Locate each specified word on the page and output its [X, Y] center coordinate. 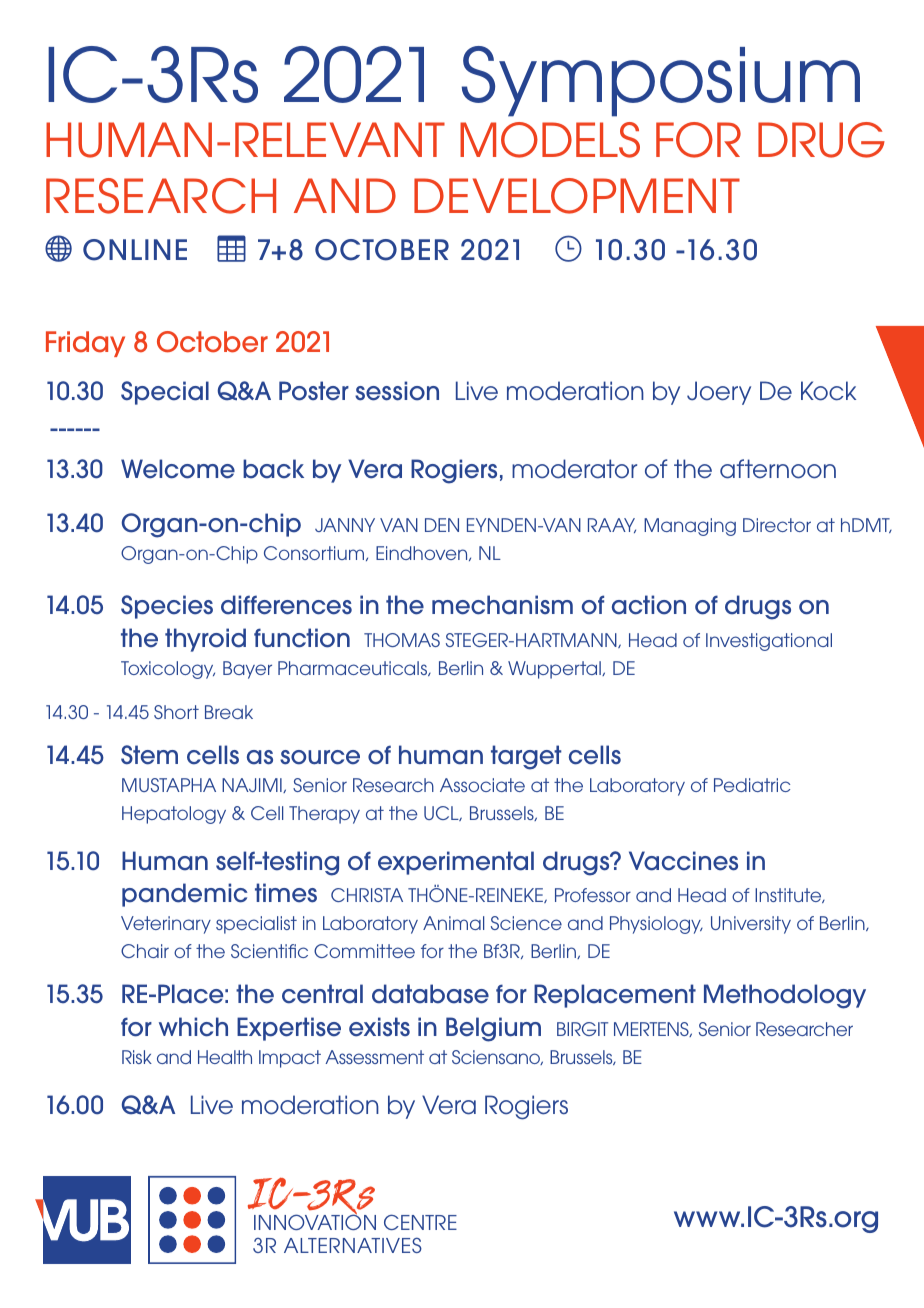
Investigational [769, 642]
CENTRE [420, 1222]
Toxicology [168, 670]
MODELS [550, 140]
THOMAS [402, 640]
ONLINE [135, 250]
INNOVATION [315, 1221]
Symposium [661, 81]
